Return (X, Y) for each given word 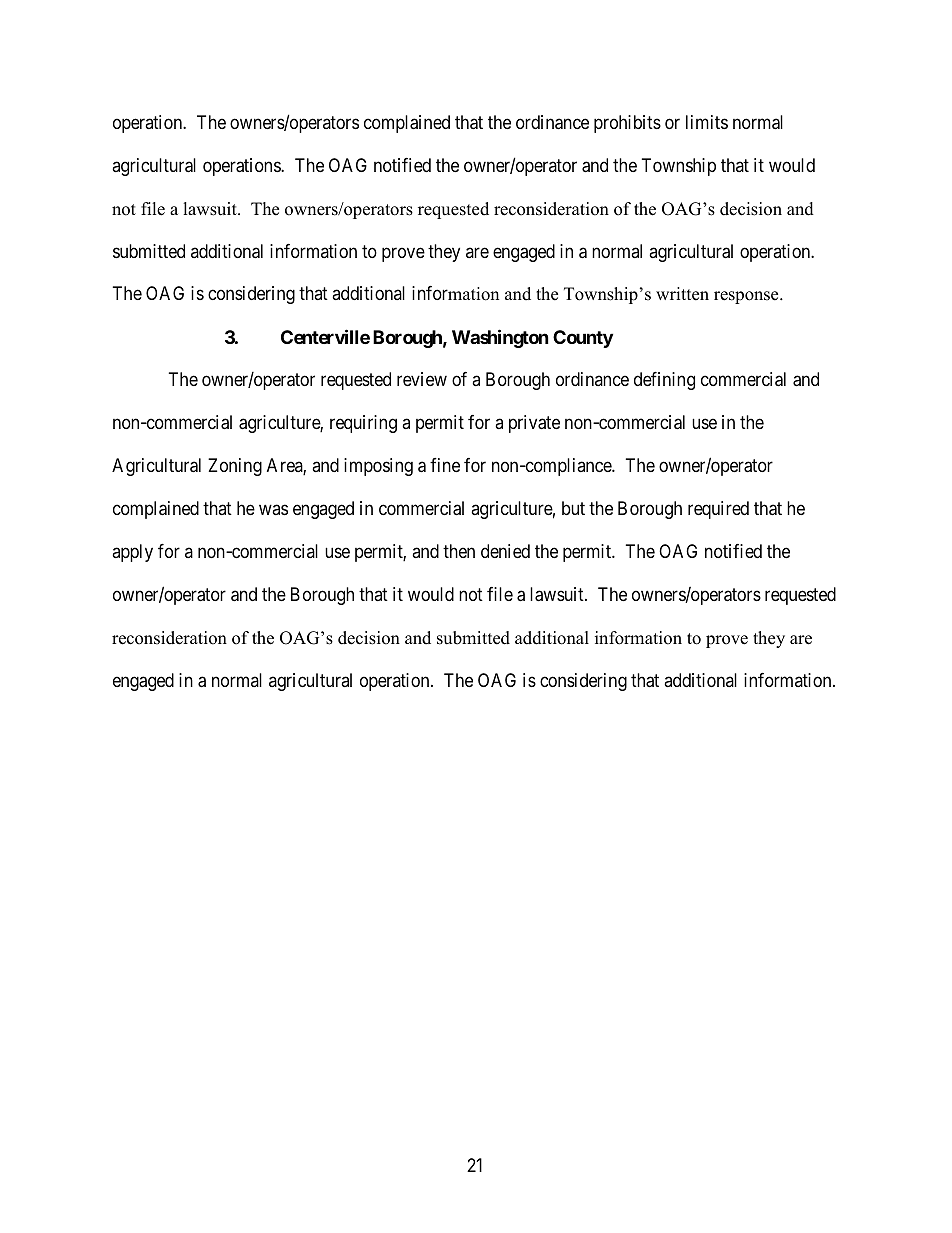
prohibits (627, 124)
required (718, 510)
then (459, 551)
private (534, 424)
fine (445, 465)
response (747, 297)
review (422, 379)
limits (707, 122)
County (583, 339)
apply (132, 553)
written (682, 294)
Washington (500, 338)
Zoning (235, 467)
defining (664, 381)
